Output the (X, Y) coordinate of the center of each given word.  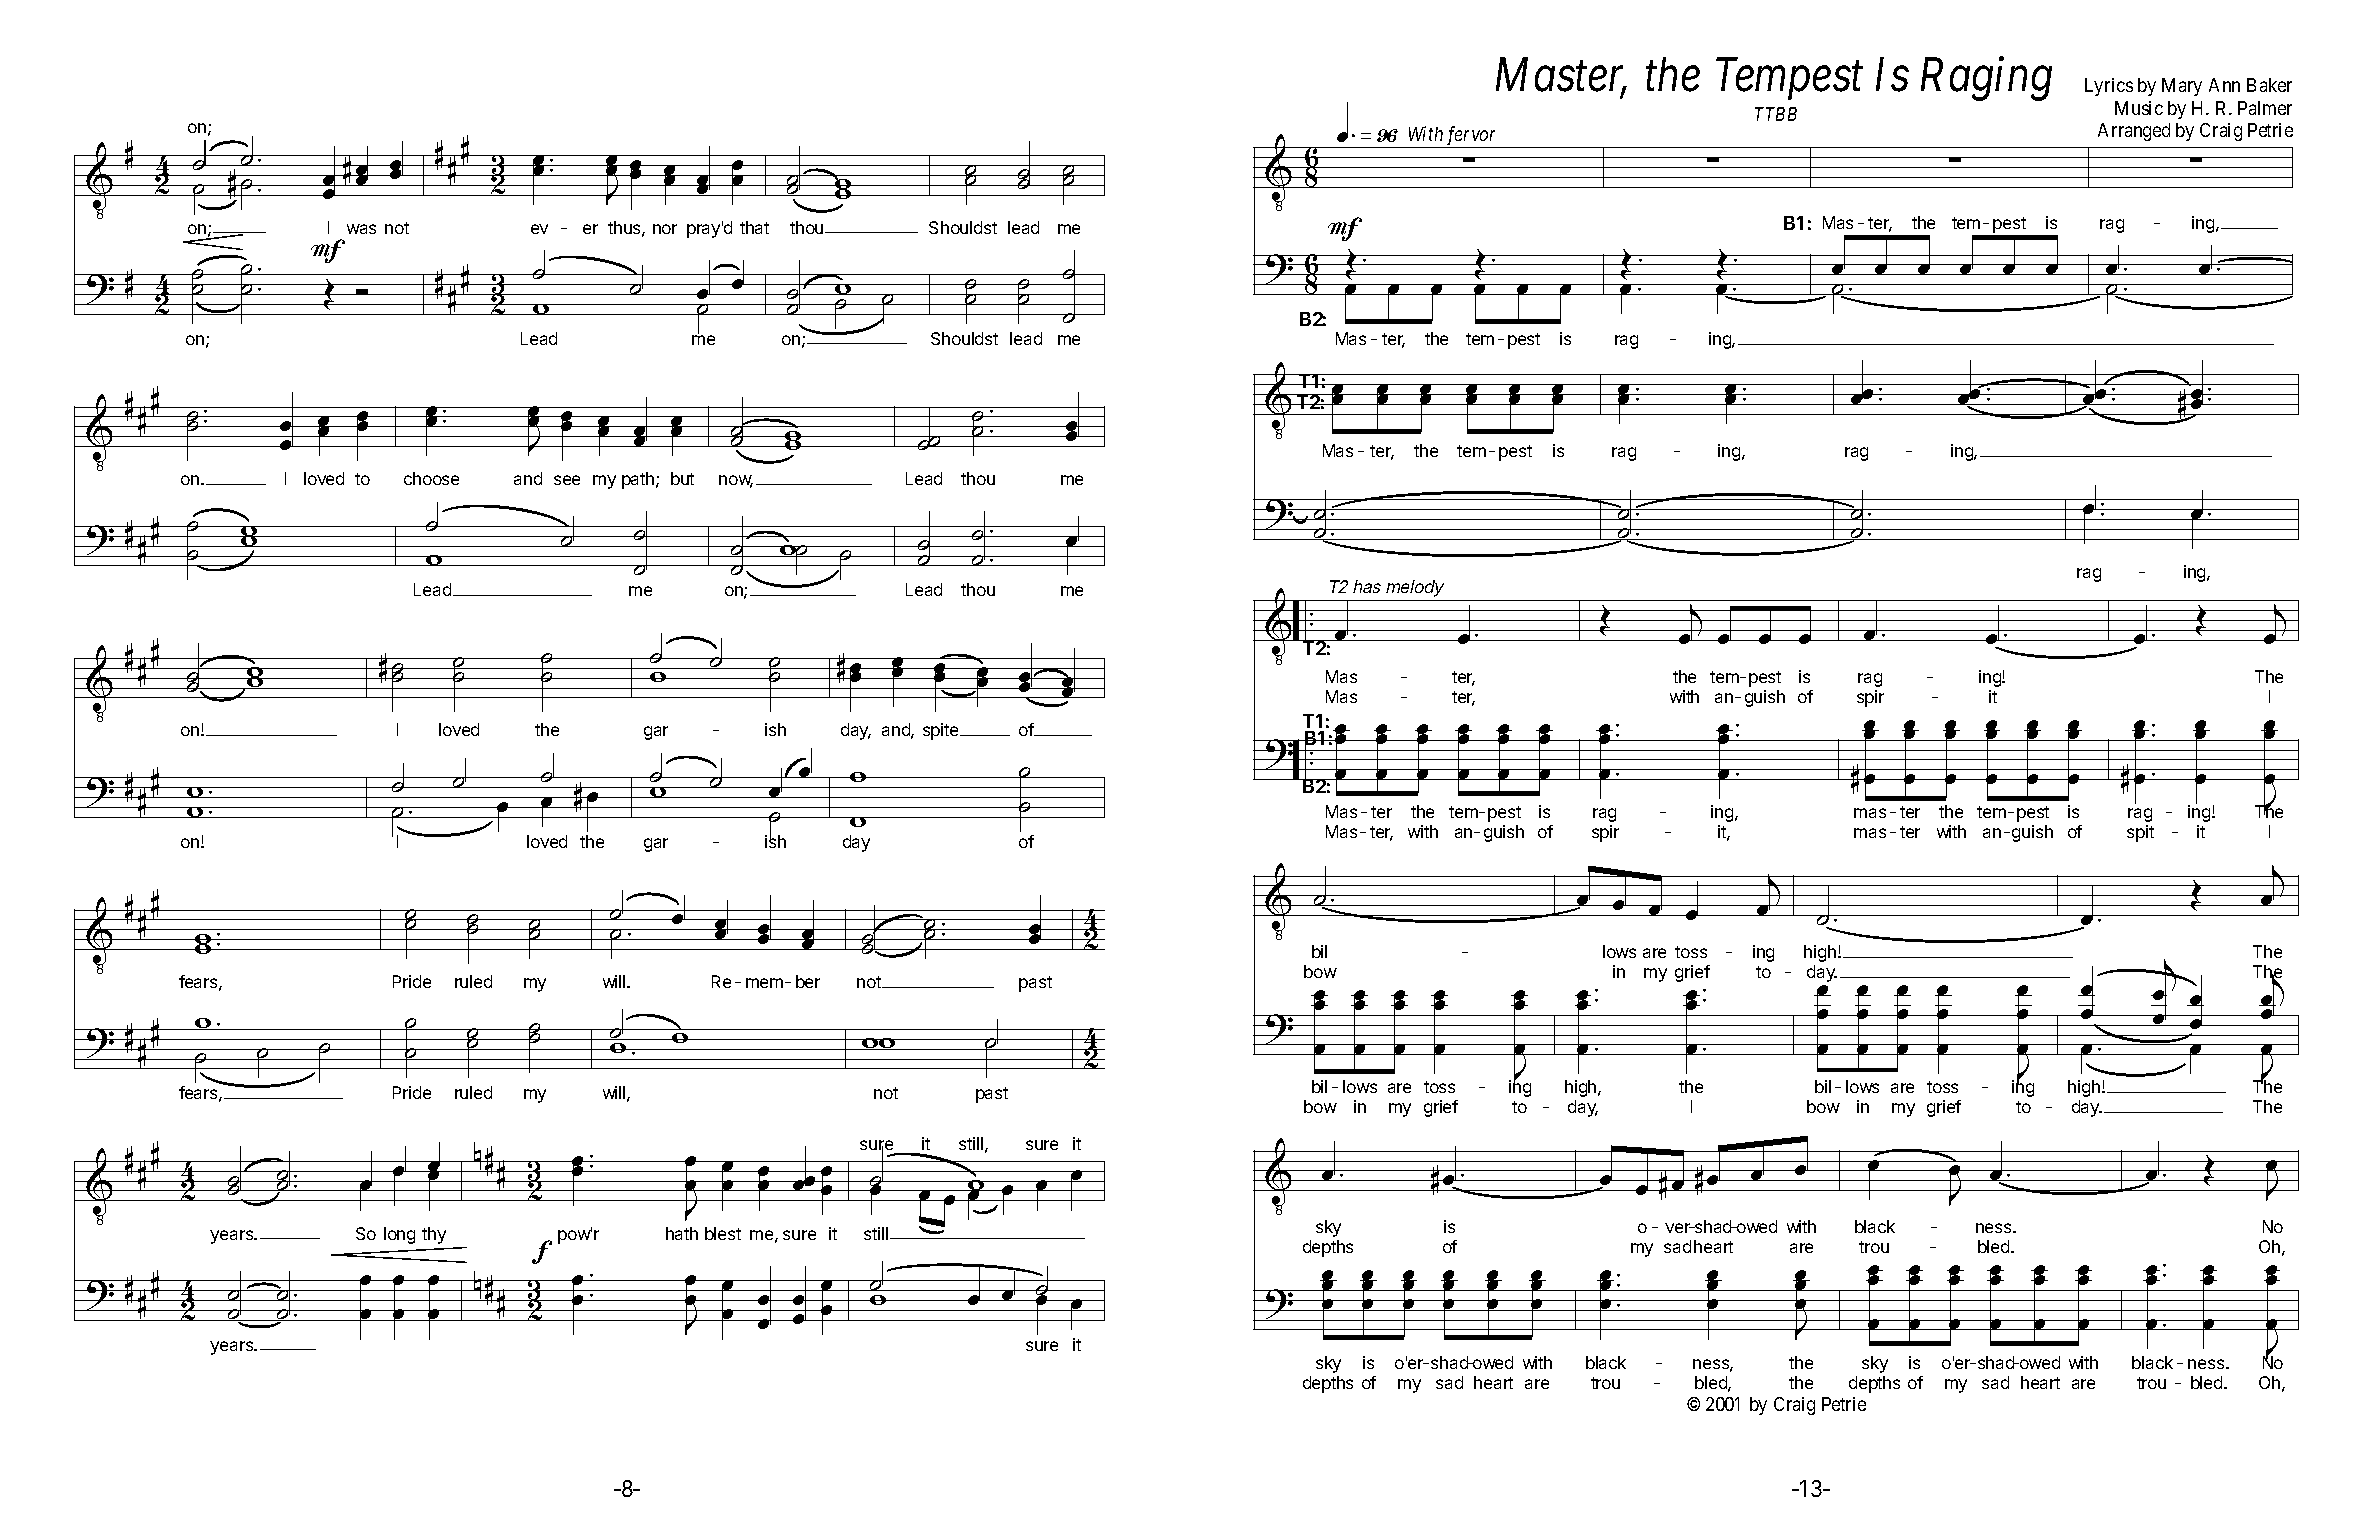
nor (665, 229)
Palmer (2265, 108)
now (736, 481)
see (567, 480)
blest (723, 1233)
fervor (1472, 137)
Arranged (2134, 132)
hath (682, 1233)
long (399, 1235)
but (682, 478)
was (361, 229)
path (639, 480)
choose (431, 478)
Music (2139, 108)
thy (434, 1235)
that (754, 227)
